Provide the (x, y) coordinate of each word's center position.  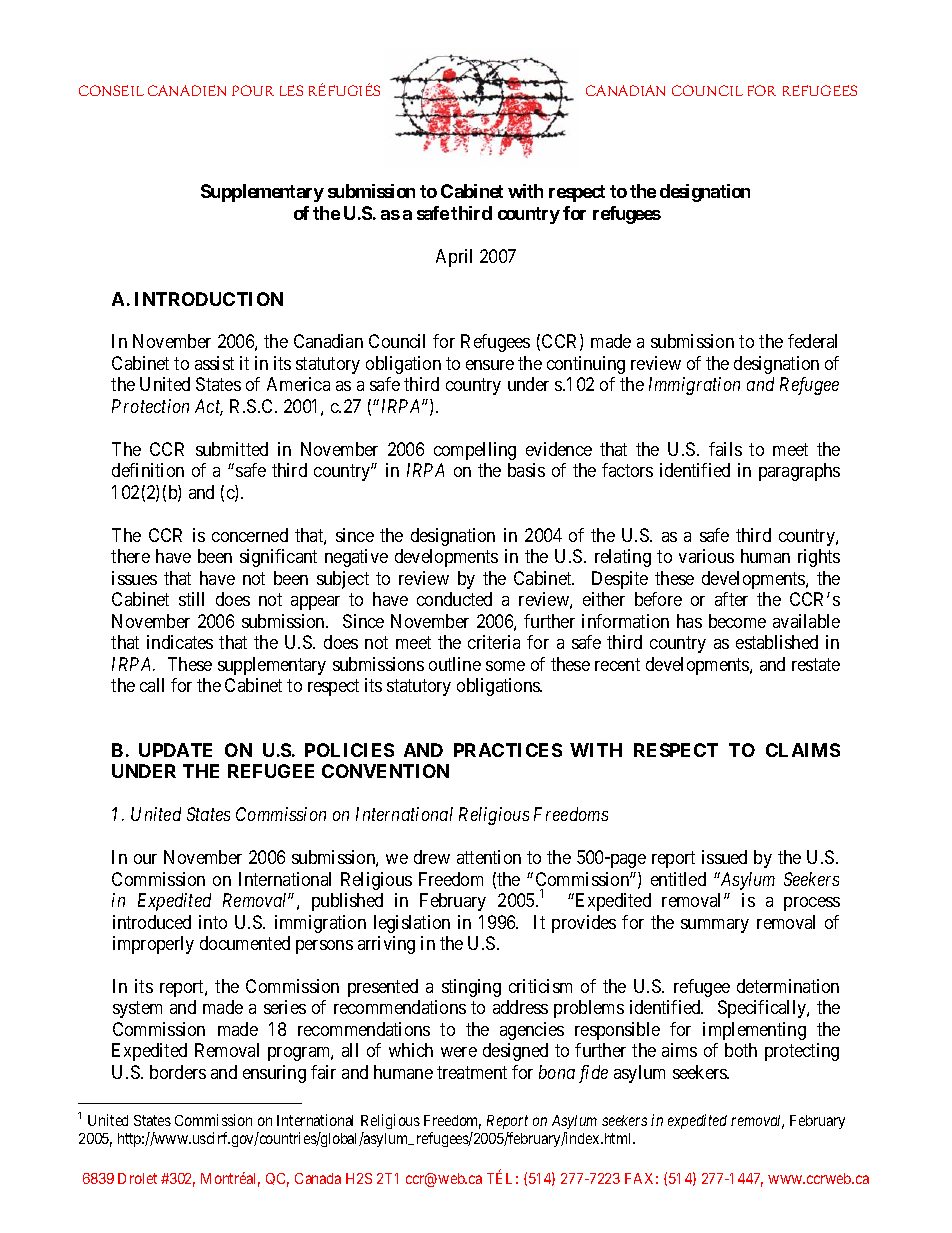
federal (812, 341)
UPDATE (175, 750)
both (741, 1050)
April (454, 258)
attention (489, 857)
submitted (232, 449)
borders (178, 1072)
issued (724, 857)
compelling (475, 451)
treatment (472, 1072)
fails (725, 449)
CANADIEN (187, 90)
